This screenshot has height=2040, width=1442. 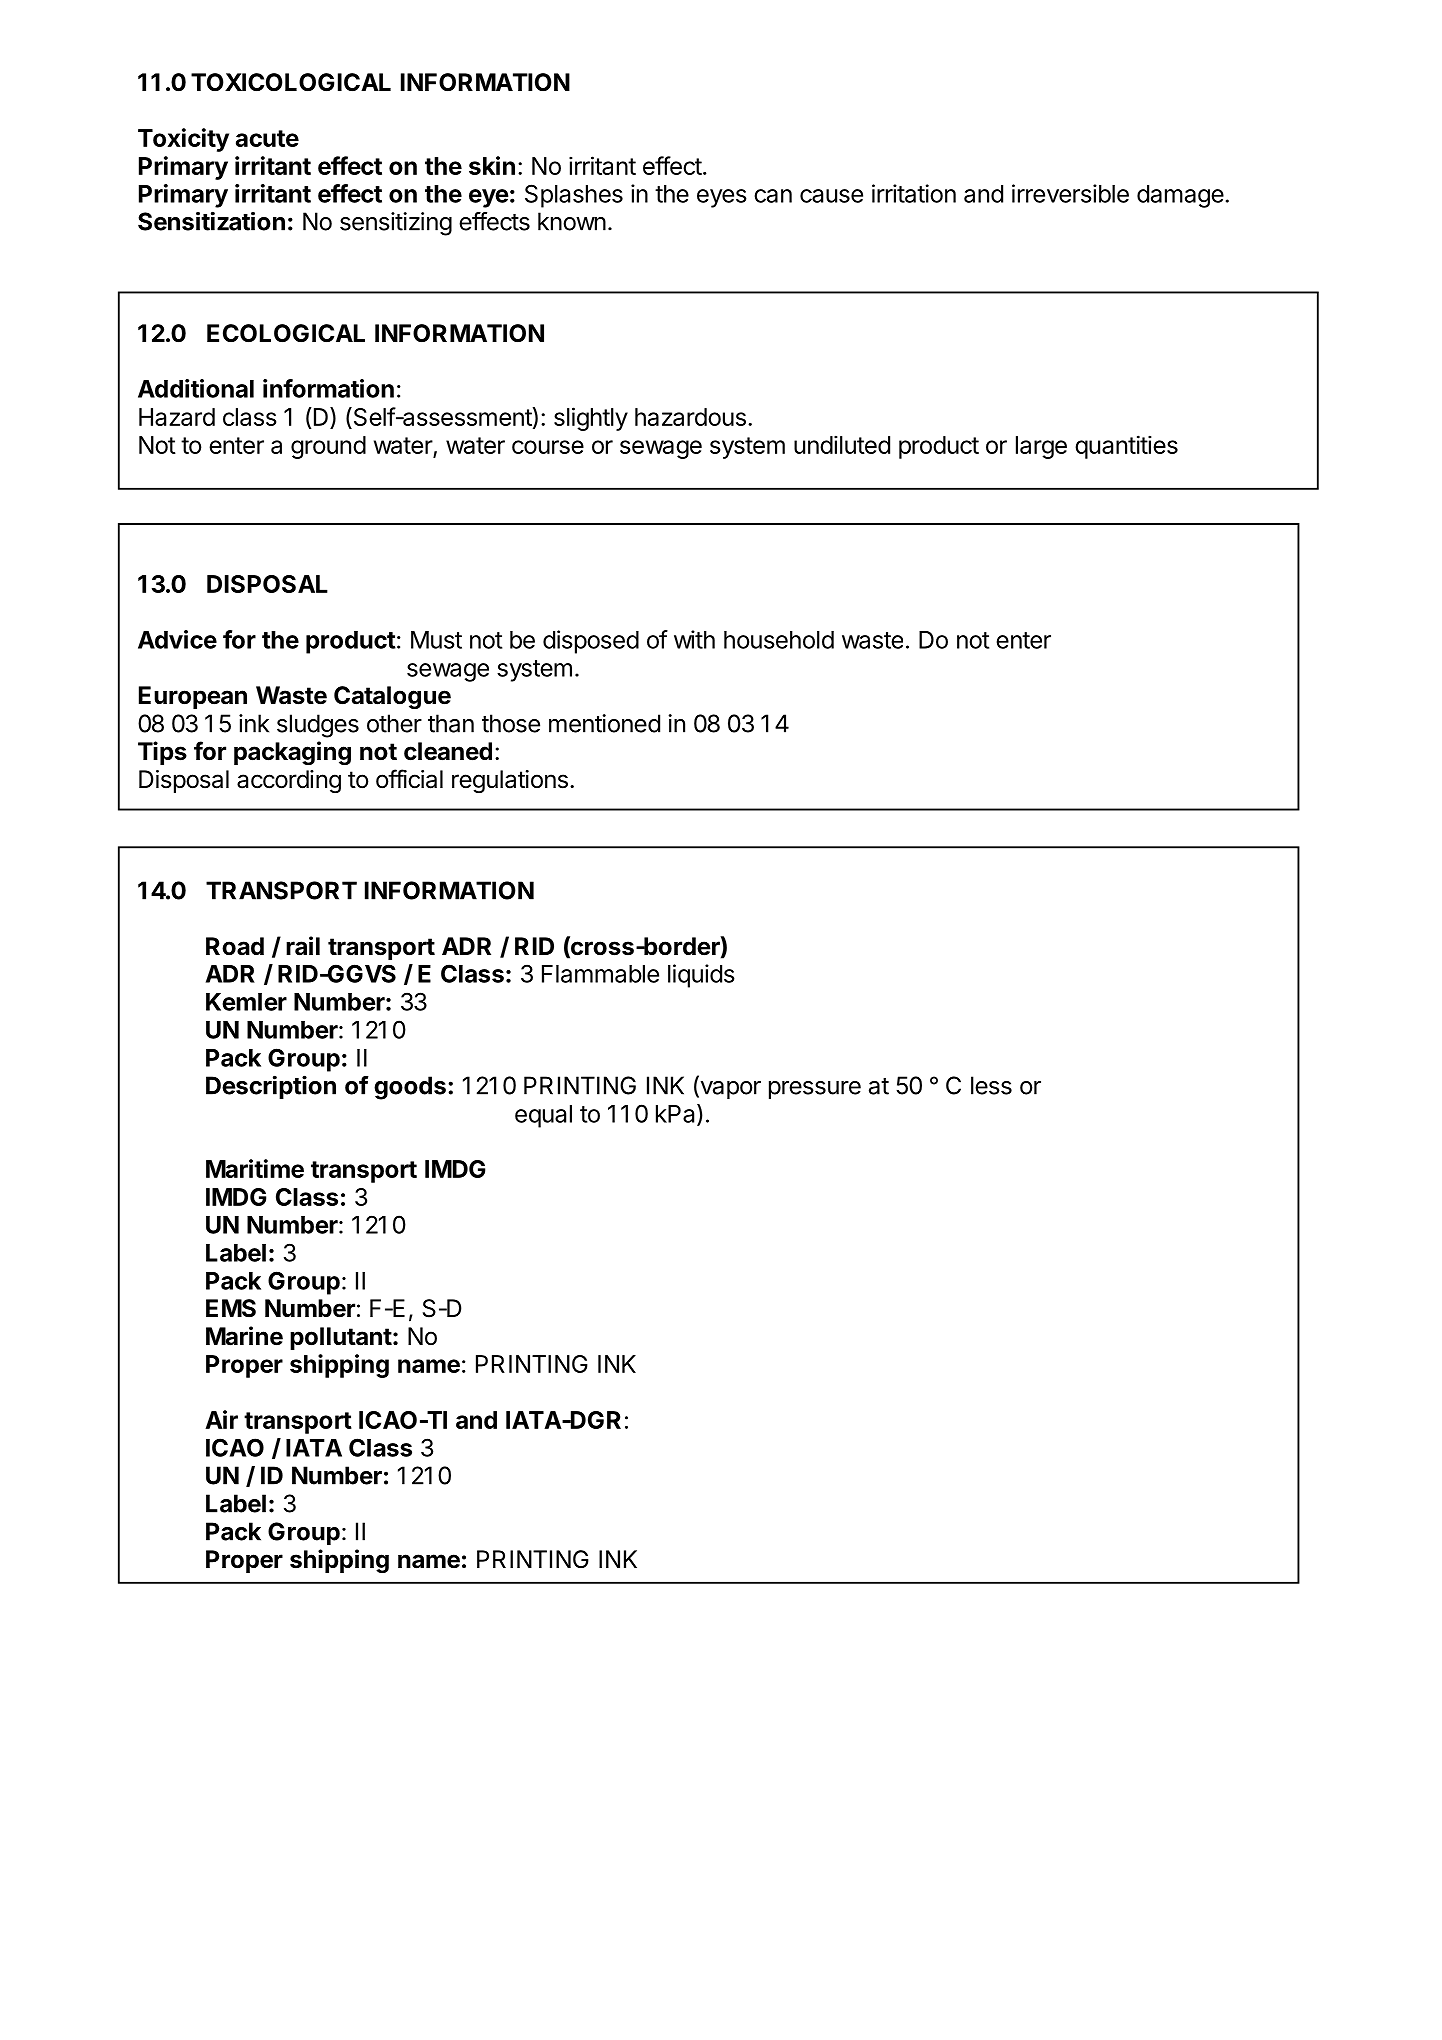 I want to click on irreversible, so click(x=1070, y=193).
